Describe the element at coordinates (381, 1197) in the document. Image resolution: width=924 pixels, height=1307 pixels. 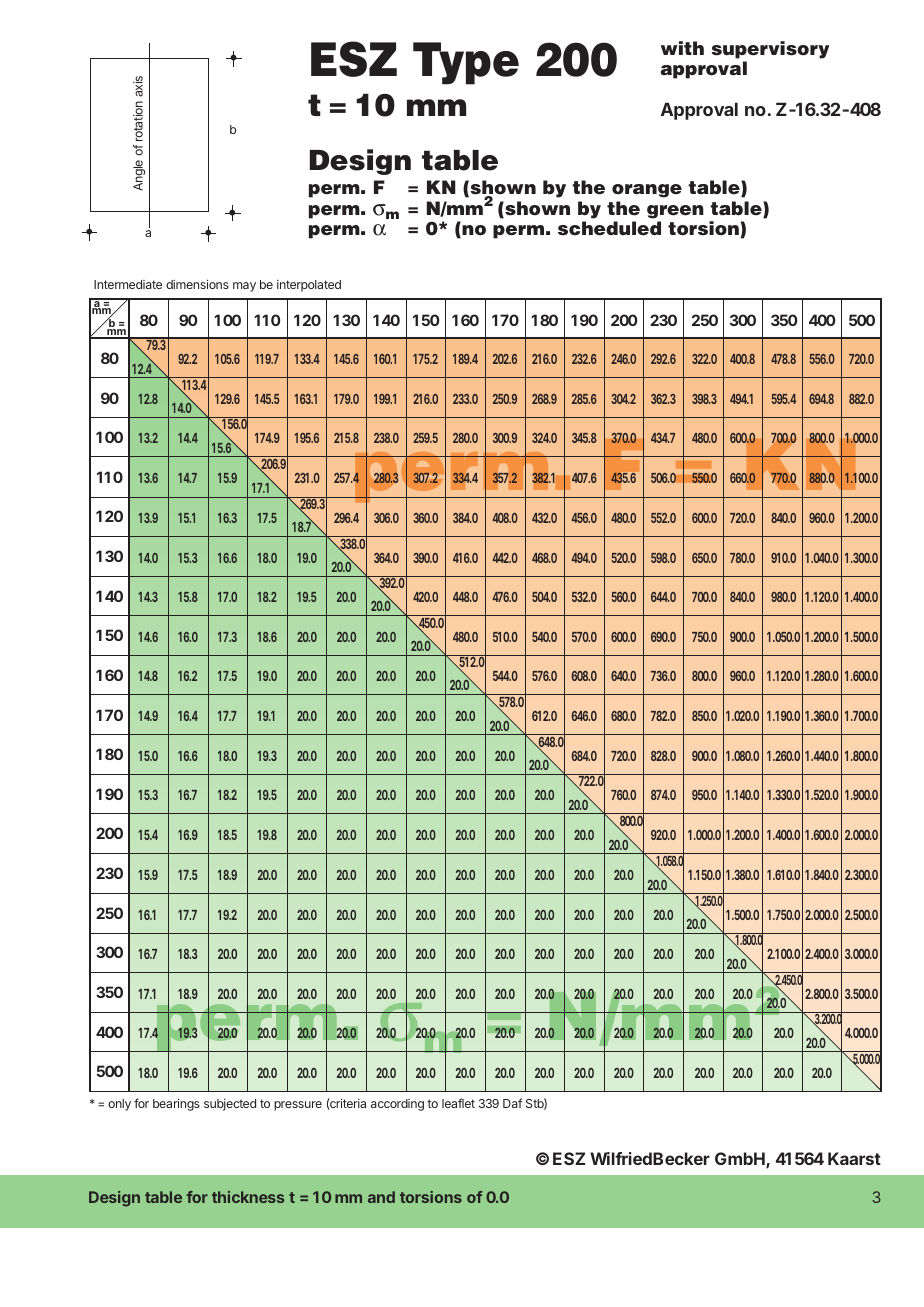
I see `and` at that location.
